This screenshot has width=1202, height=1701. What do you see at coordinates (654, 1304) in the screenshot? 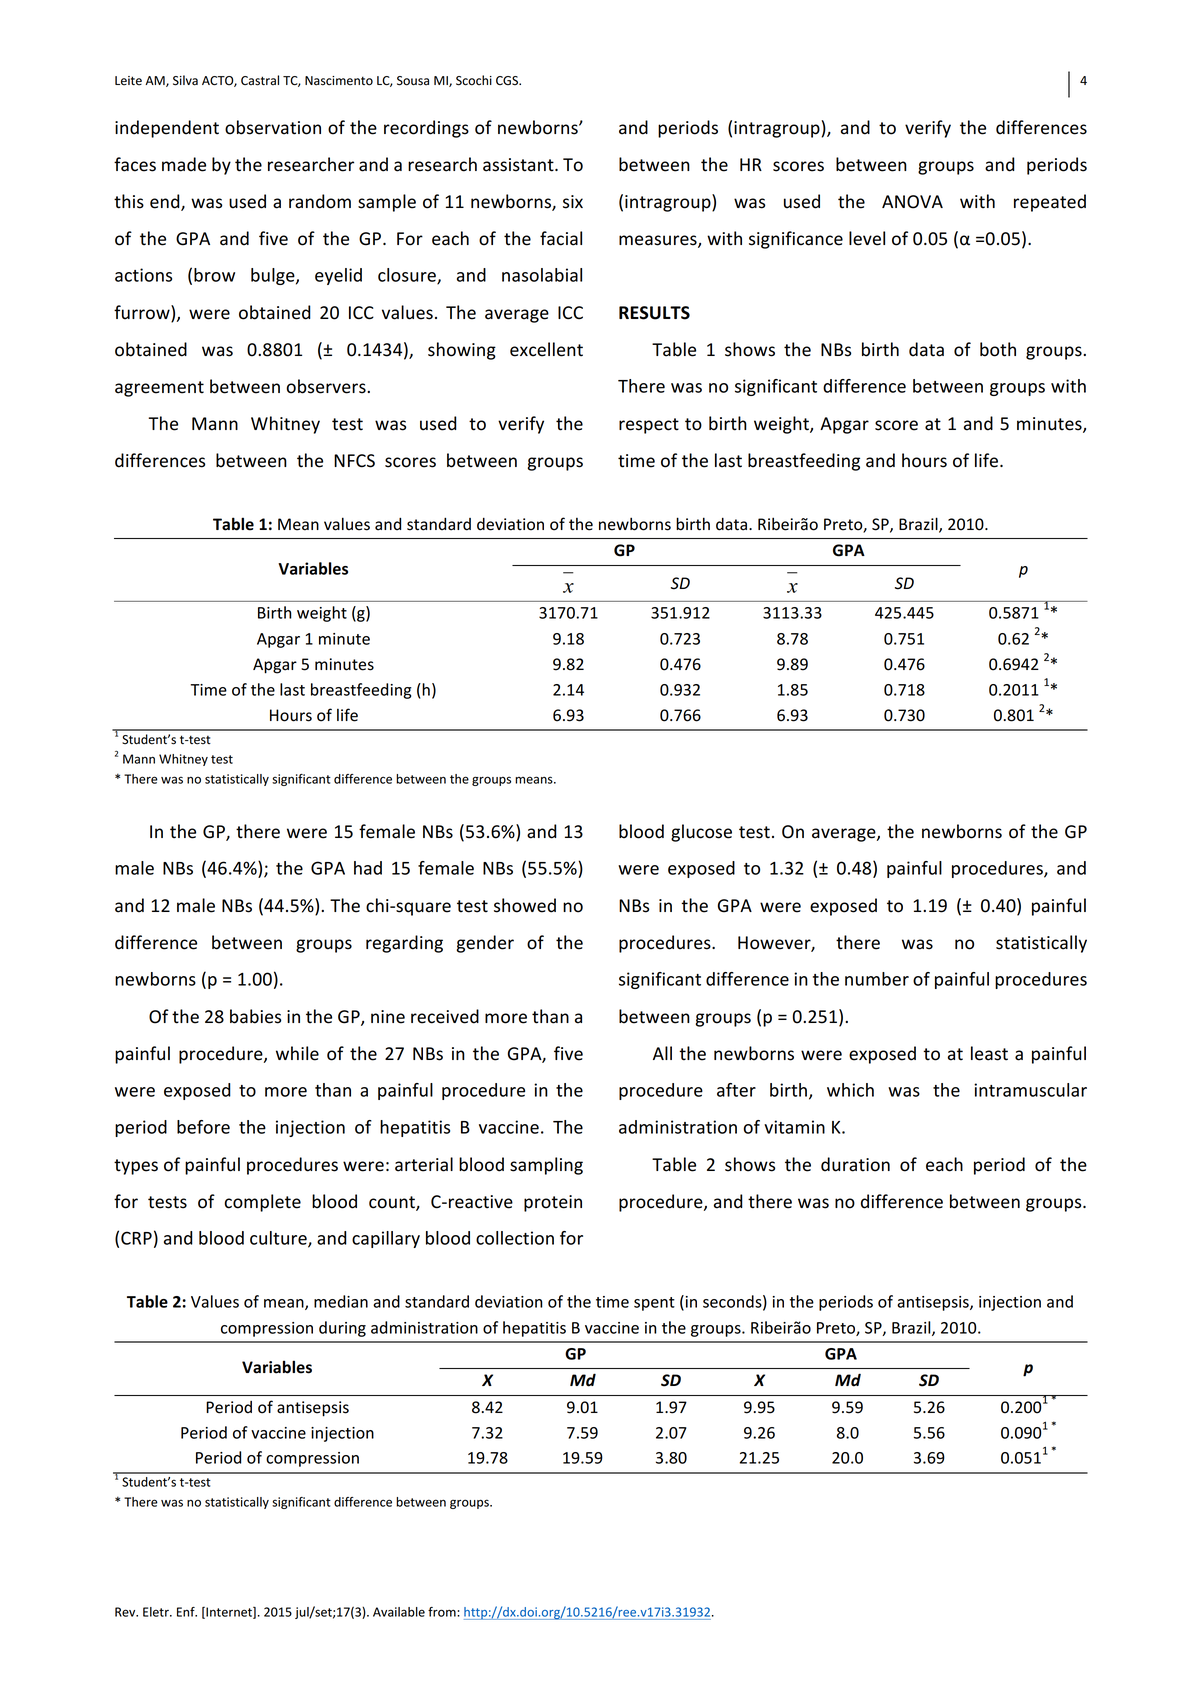
I see `spent` at bounding box center [654, 1304].
